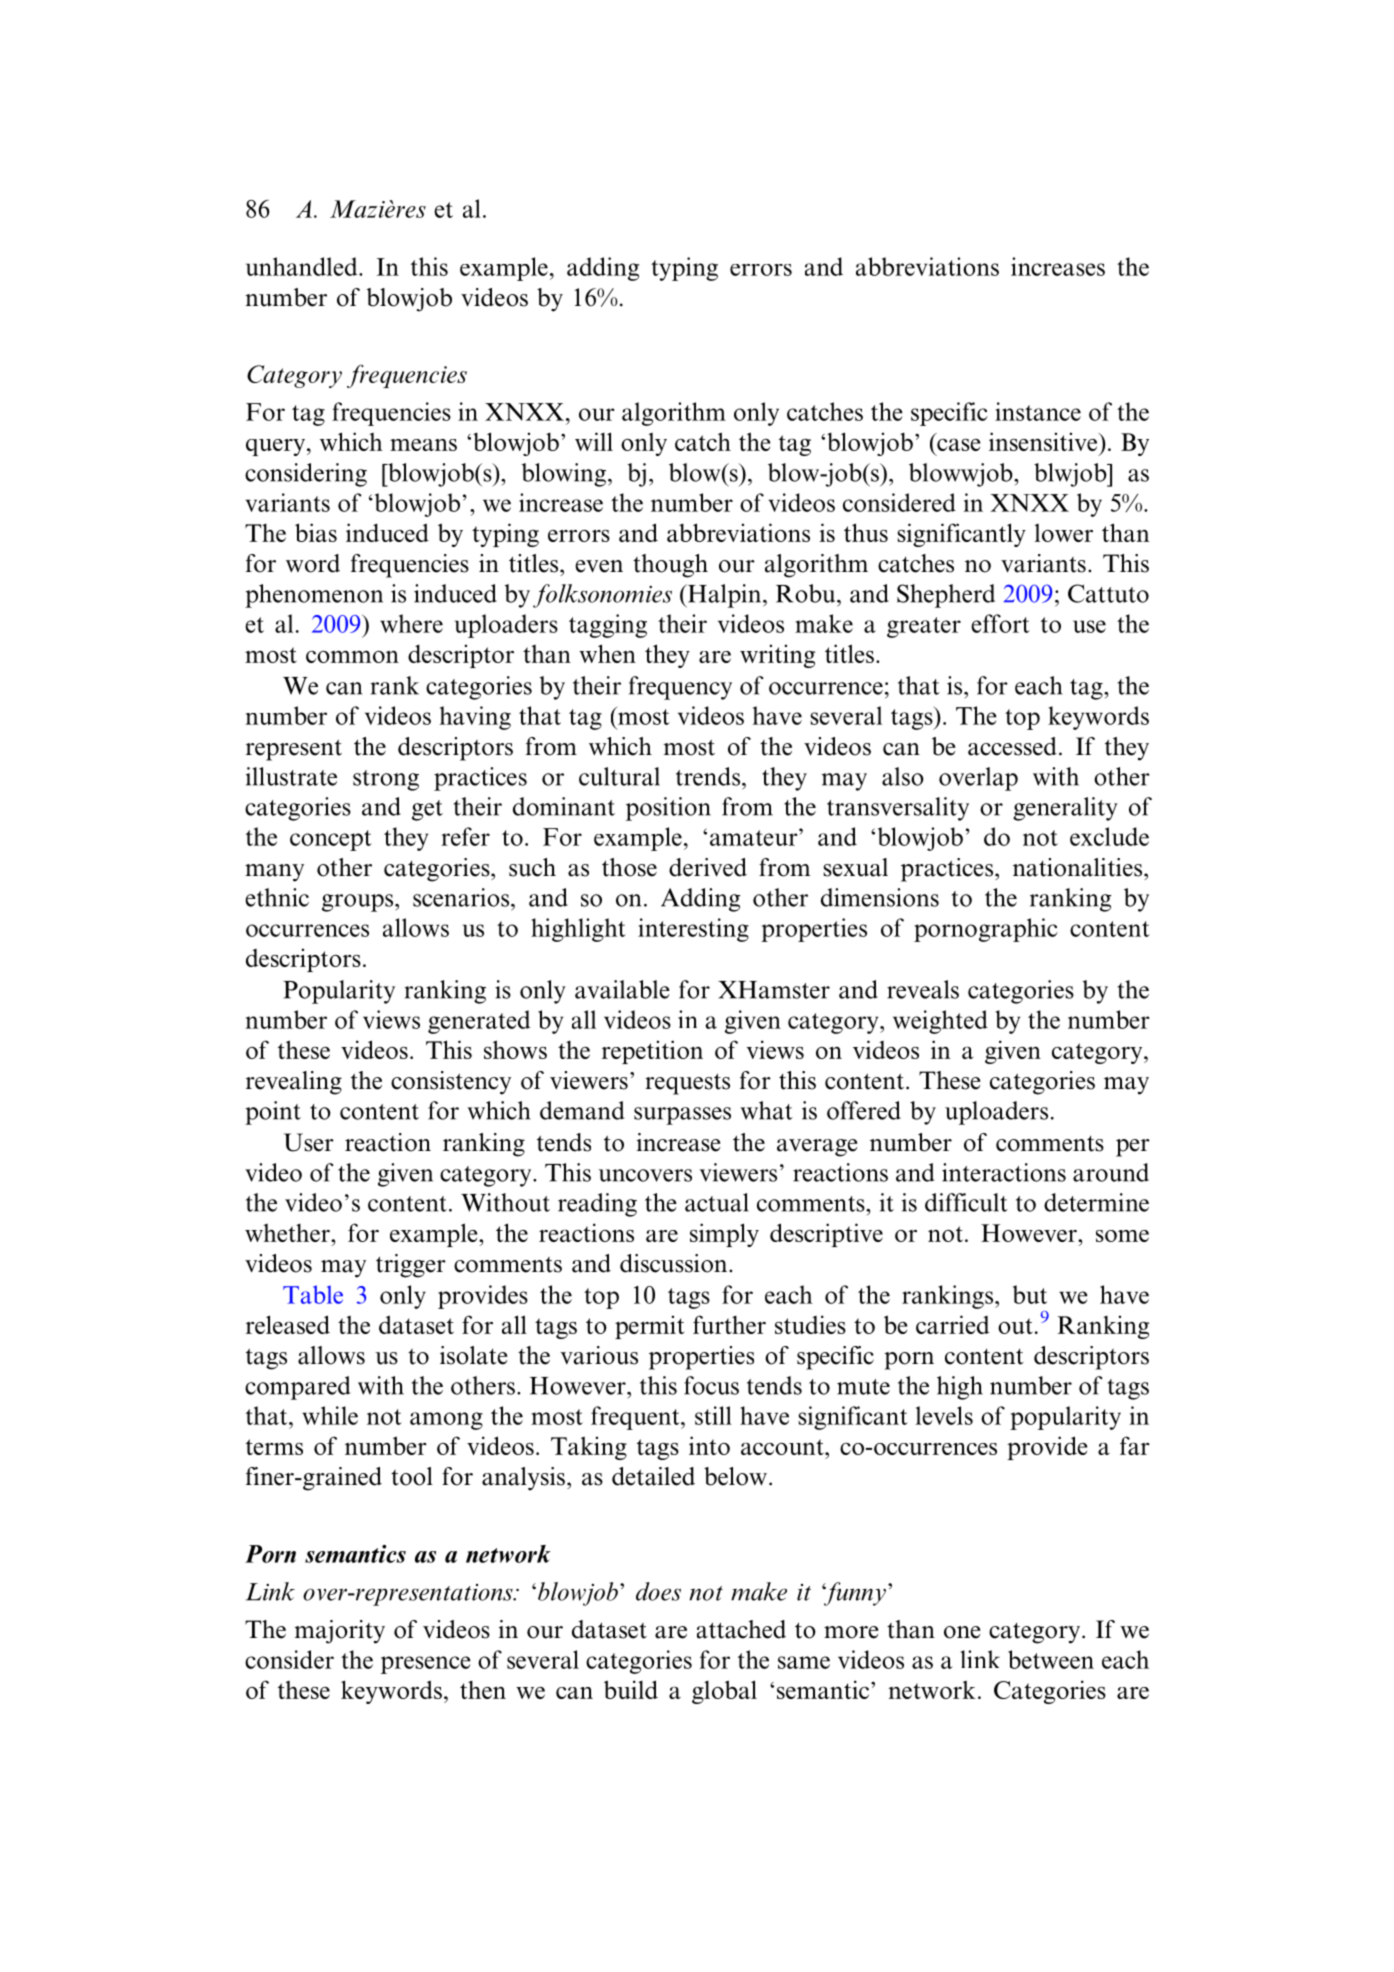  I want to click on majority, so click(339, 1632).
